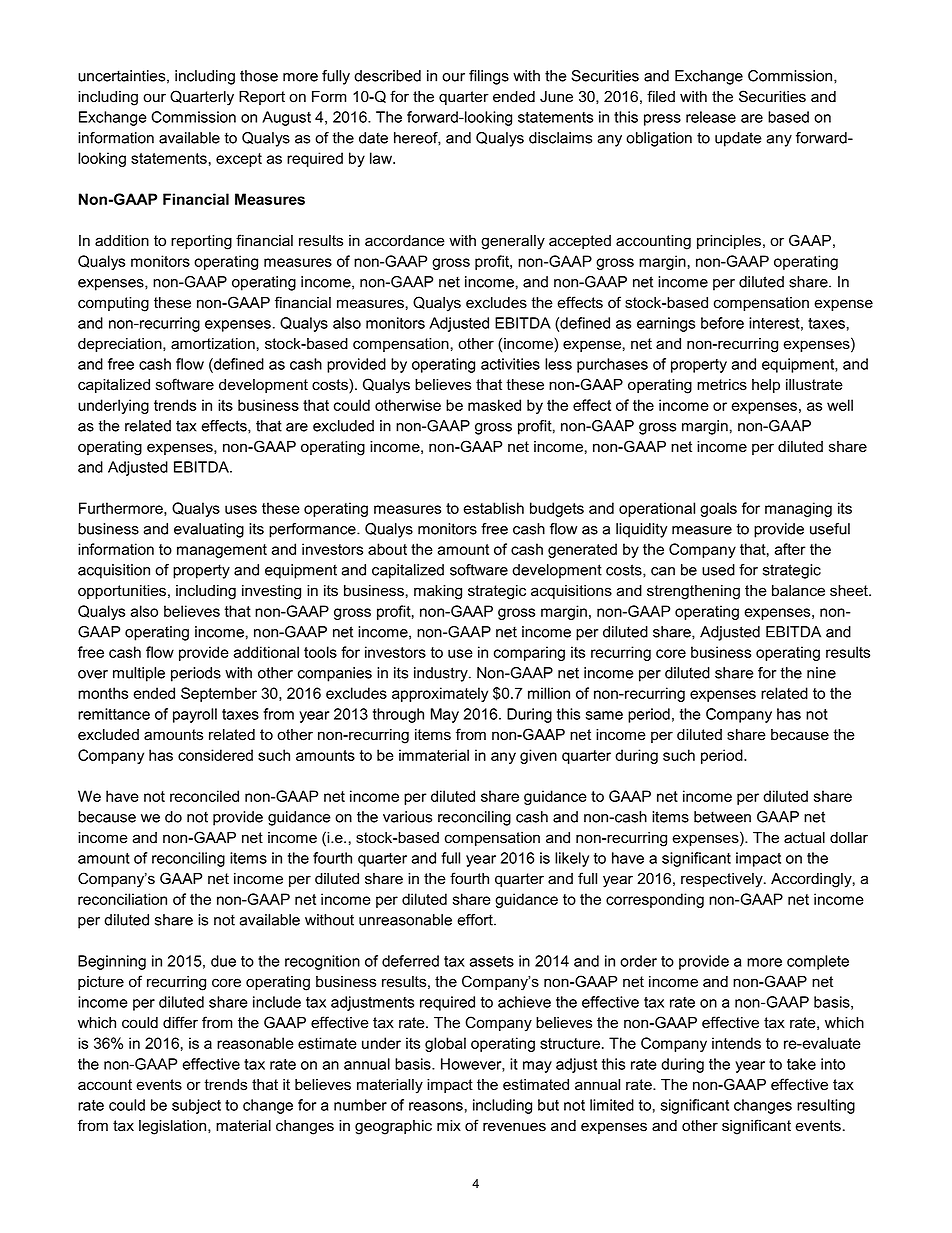  What do you see at coordinates (213, 344) in the screenshot?
I see `amortization` at bounding box center [213, 344].
